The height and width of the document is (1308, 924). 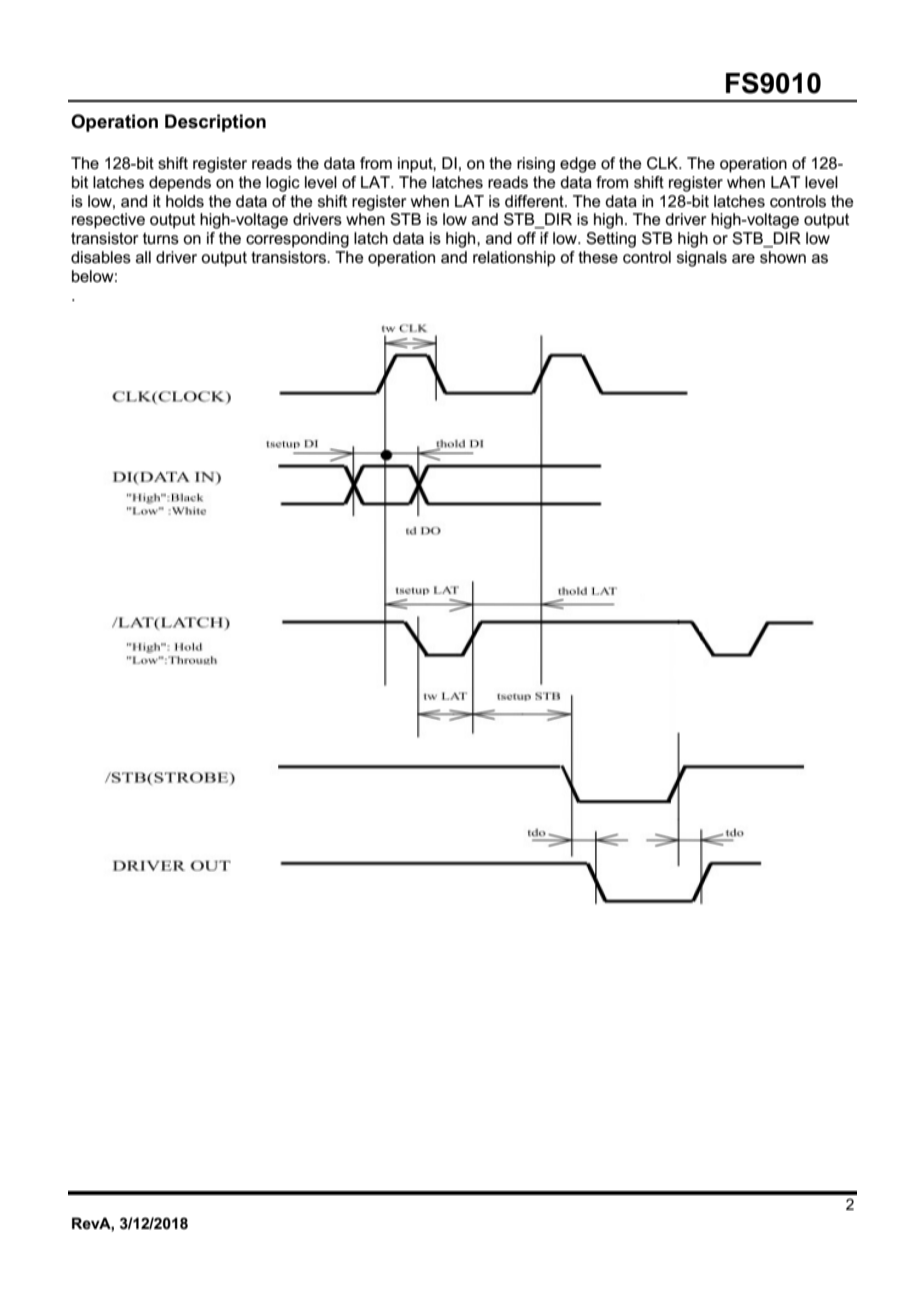 What do you see at coordinates (611, 240) in the document?
I see `Setting` at bounding box center [611, 240].
